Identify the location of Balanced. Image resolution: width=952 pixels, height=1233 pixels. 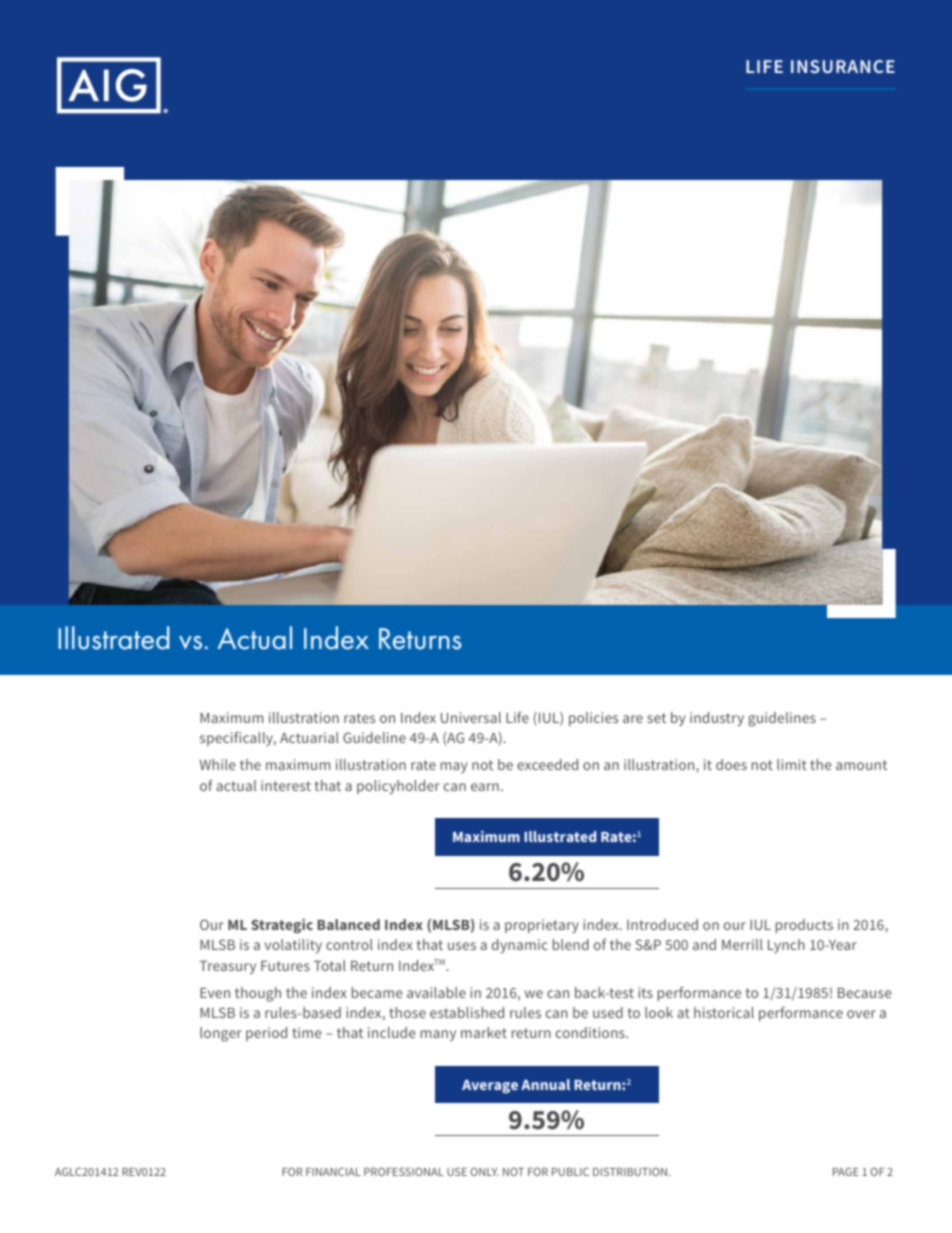
(348, 924).
